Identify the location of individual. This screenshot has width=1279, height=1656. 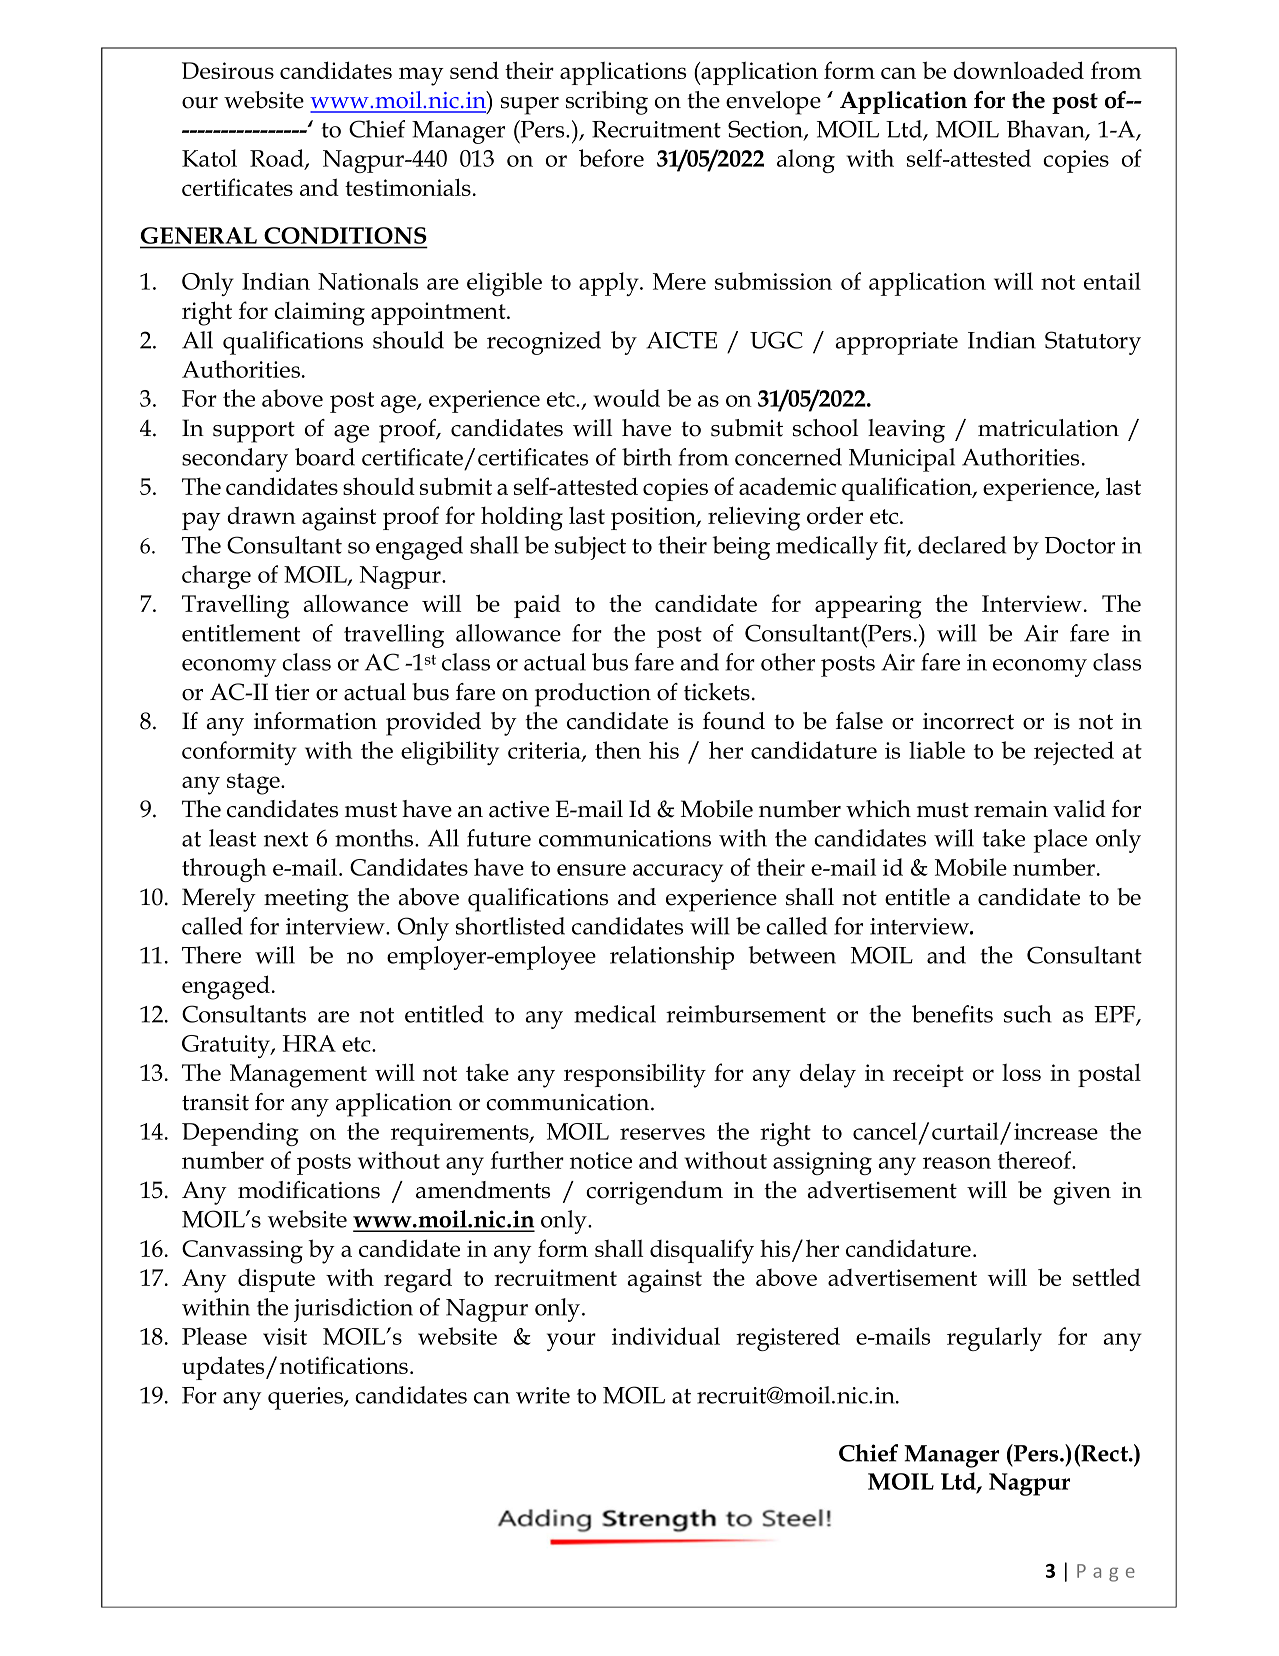
(666, 1336).
